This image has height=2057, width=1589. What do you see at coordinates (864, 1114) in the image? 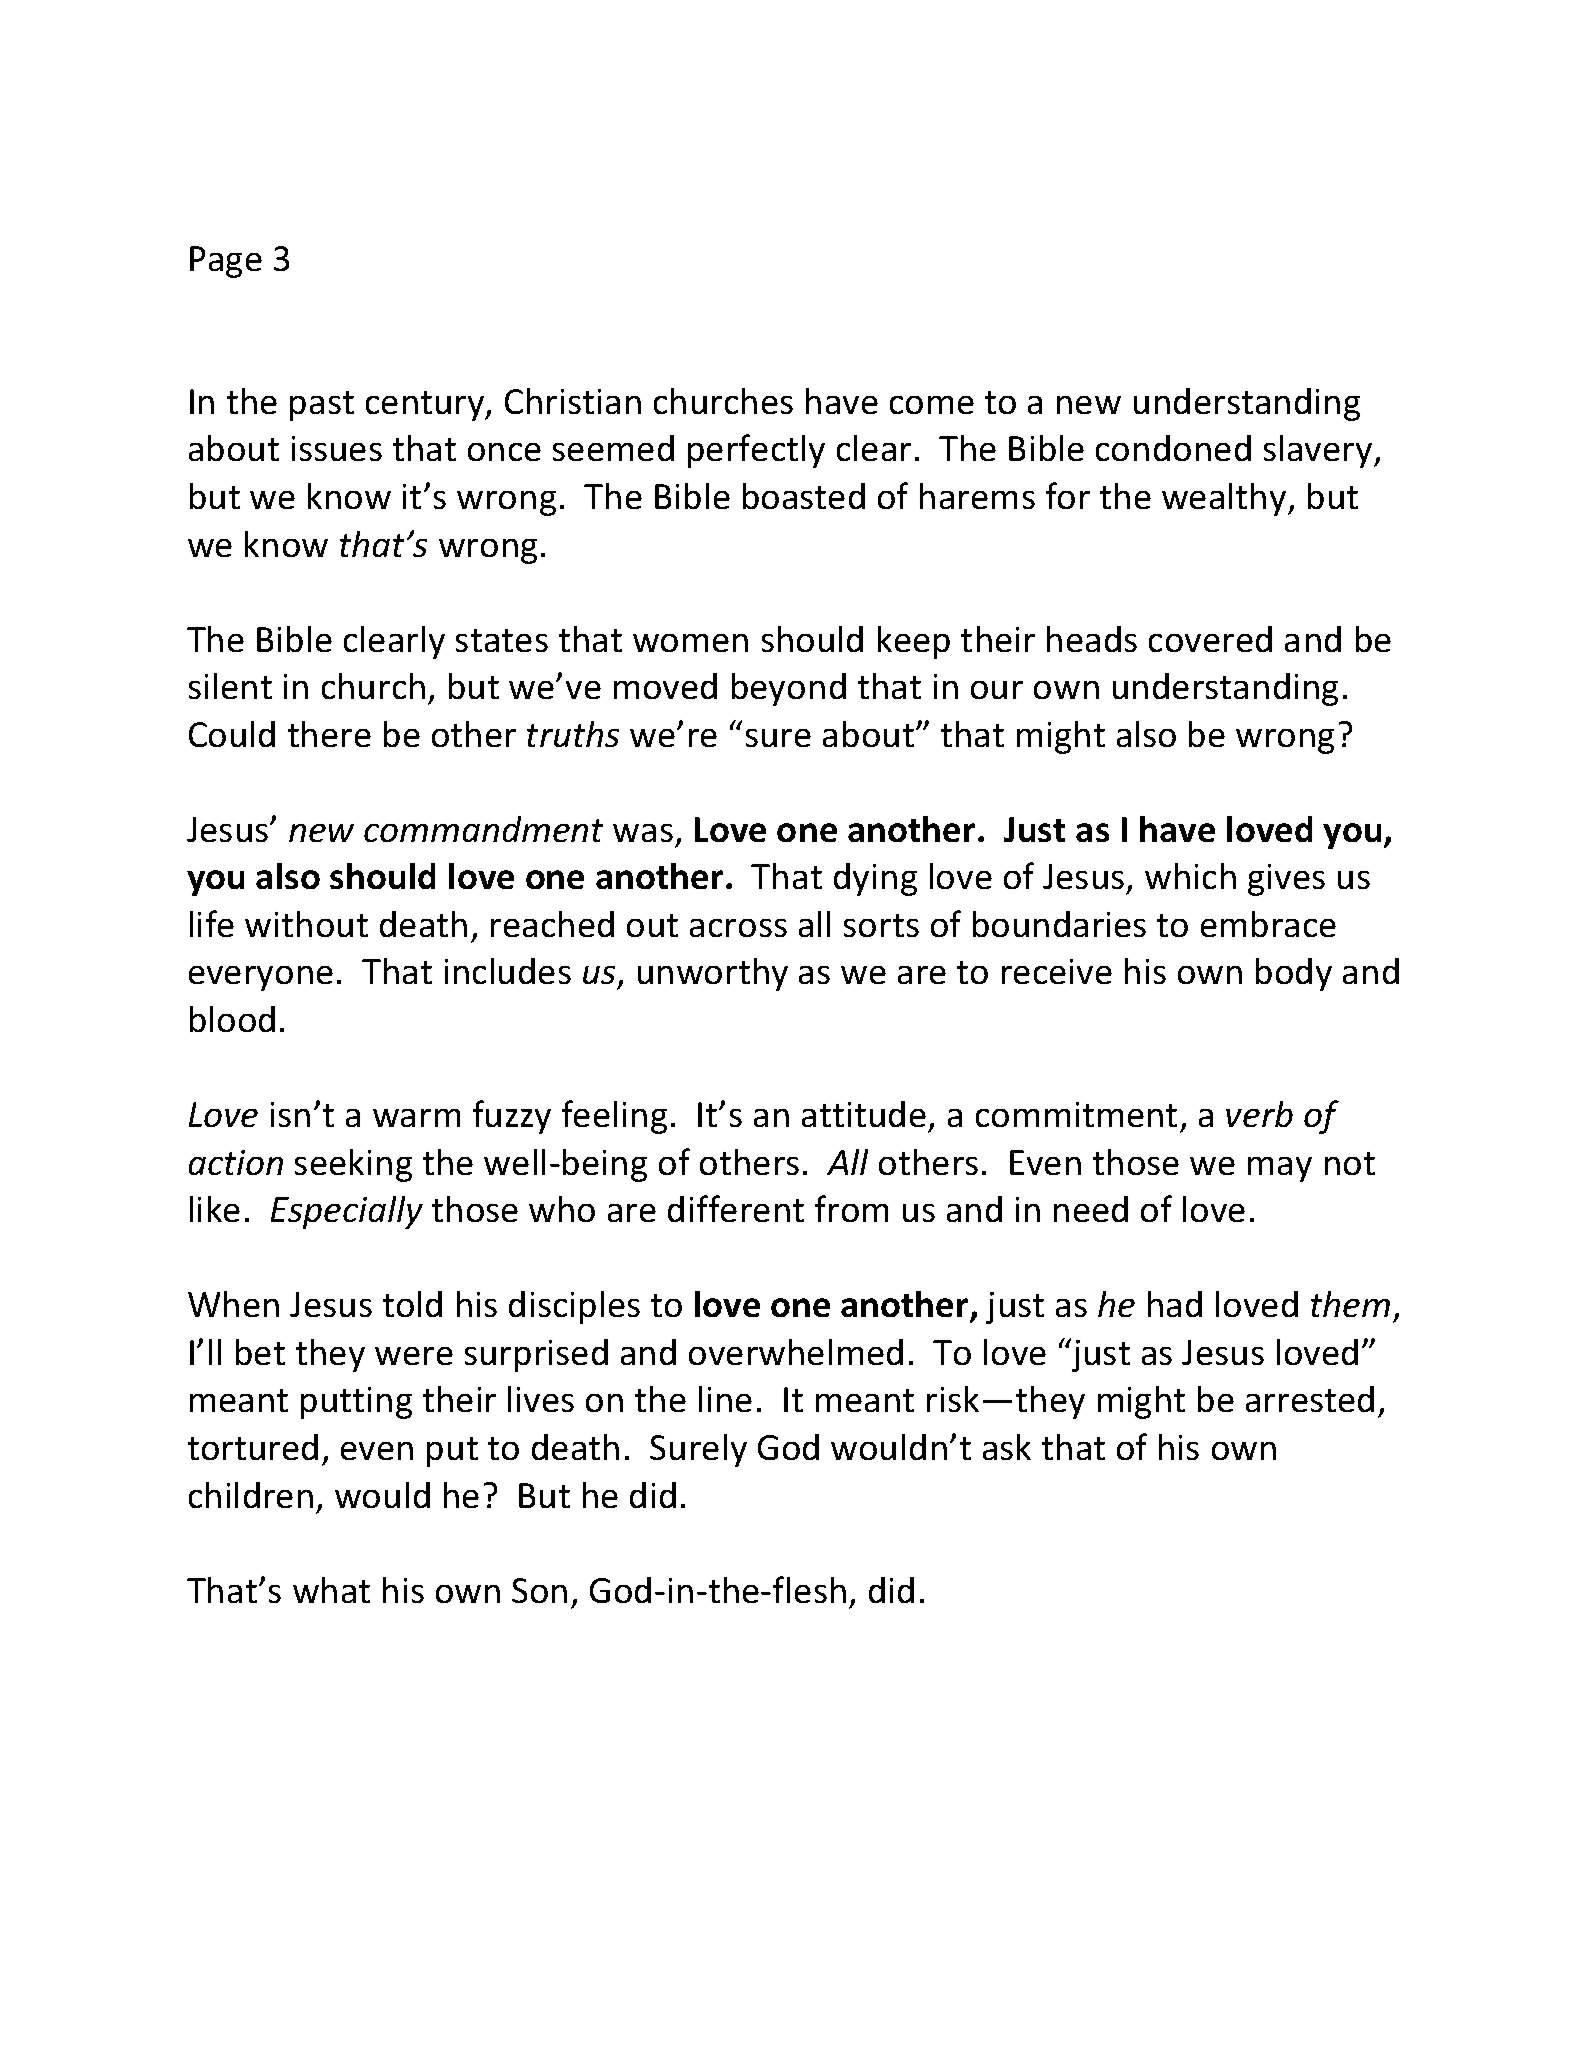
I see `attitude` at bounding box center [864, 1114].
